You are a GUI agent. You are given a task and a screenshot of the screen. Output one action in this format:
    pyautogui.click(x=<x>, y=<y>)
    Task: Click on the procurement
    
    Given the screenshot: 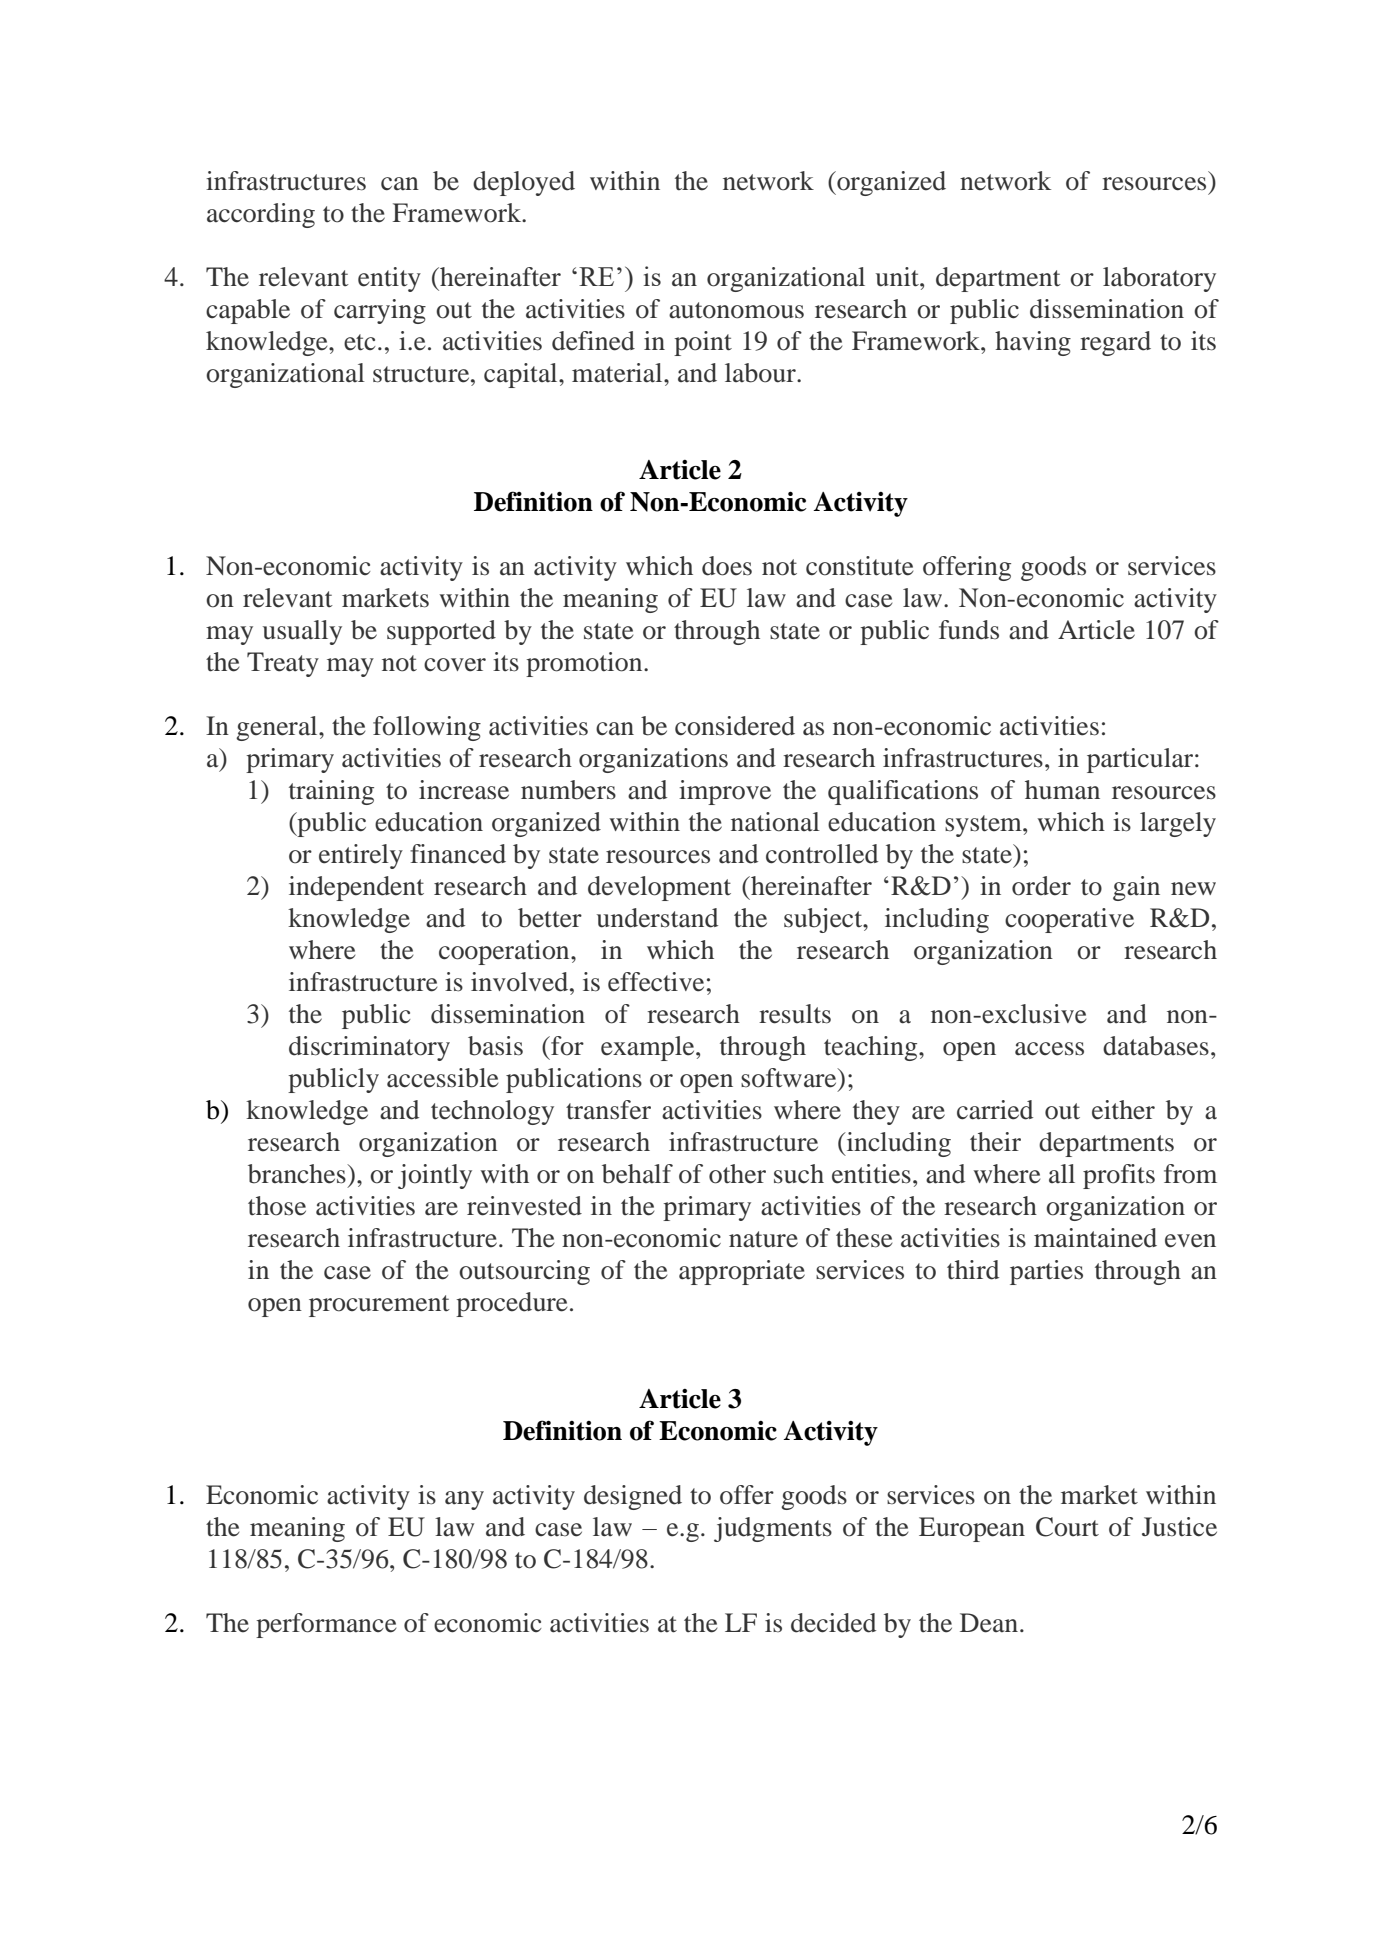 What is the action you would take?
    pyautogui.click(x=379, y=1306)
